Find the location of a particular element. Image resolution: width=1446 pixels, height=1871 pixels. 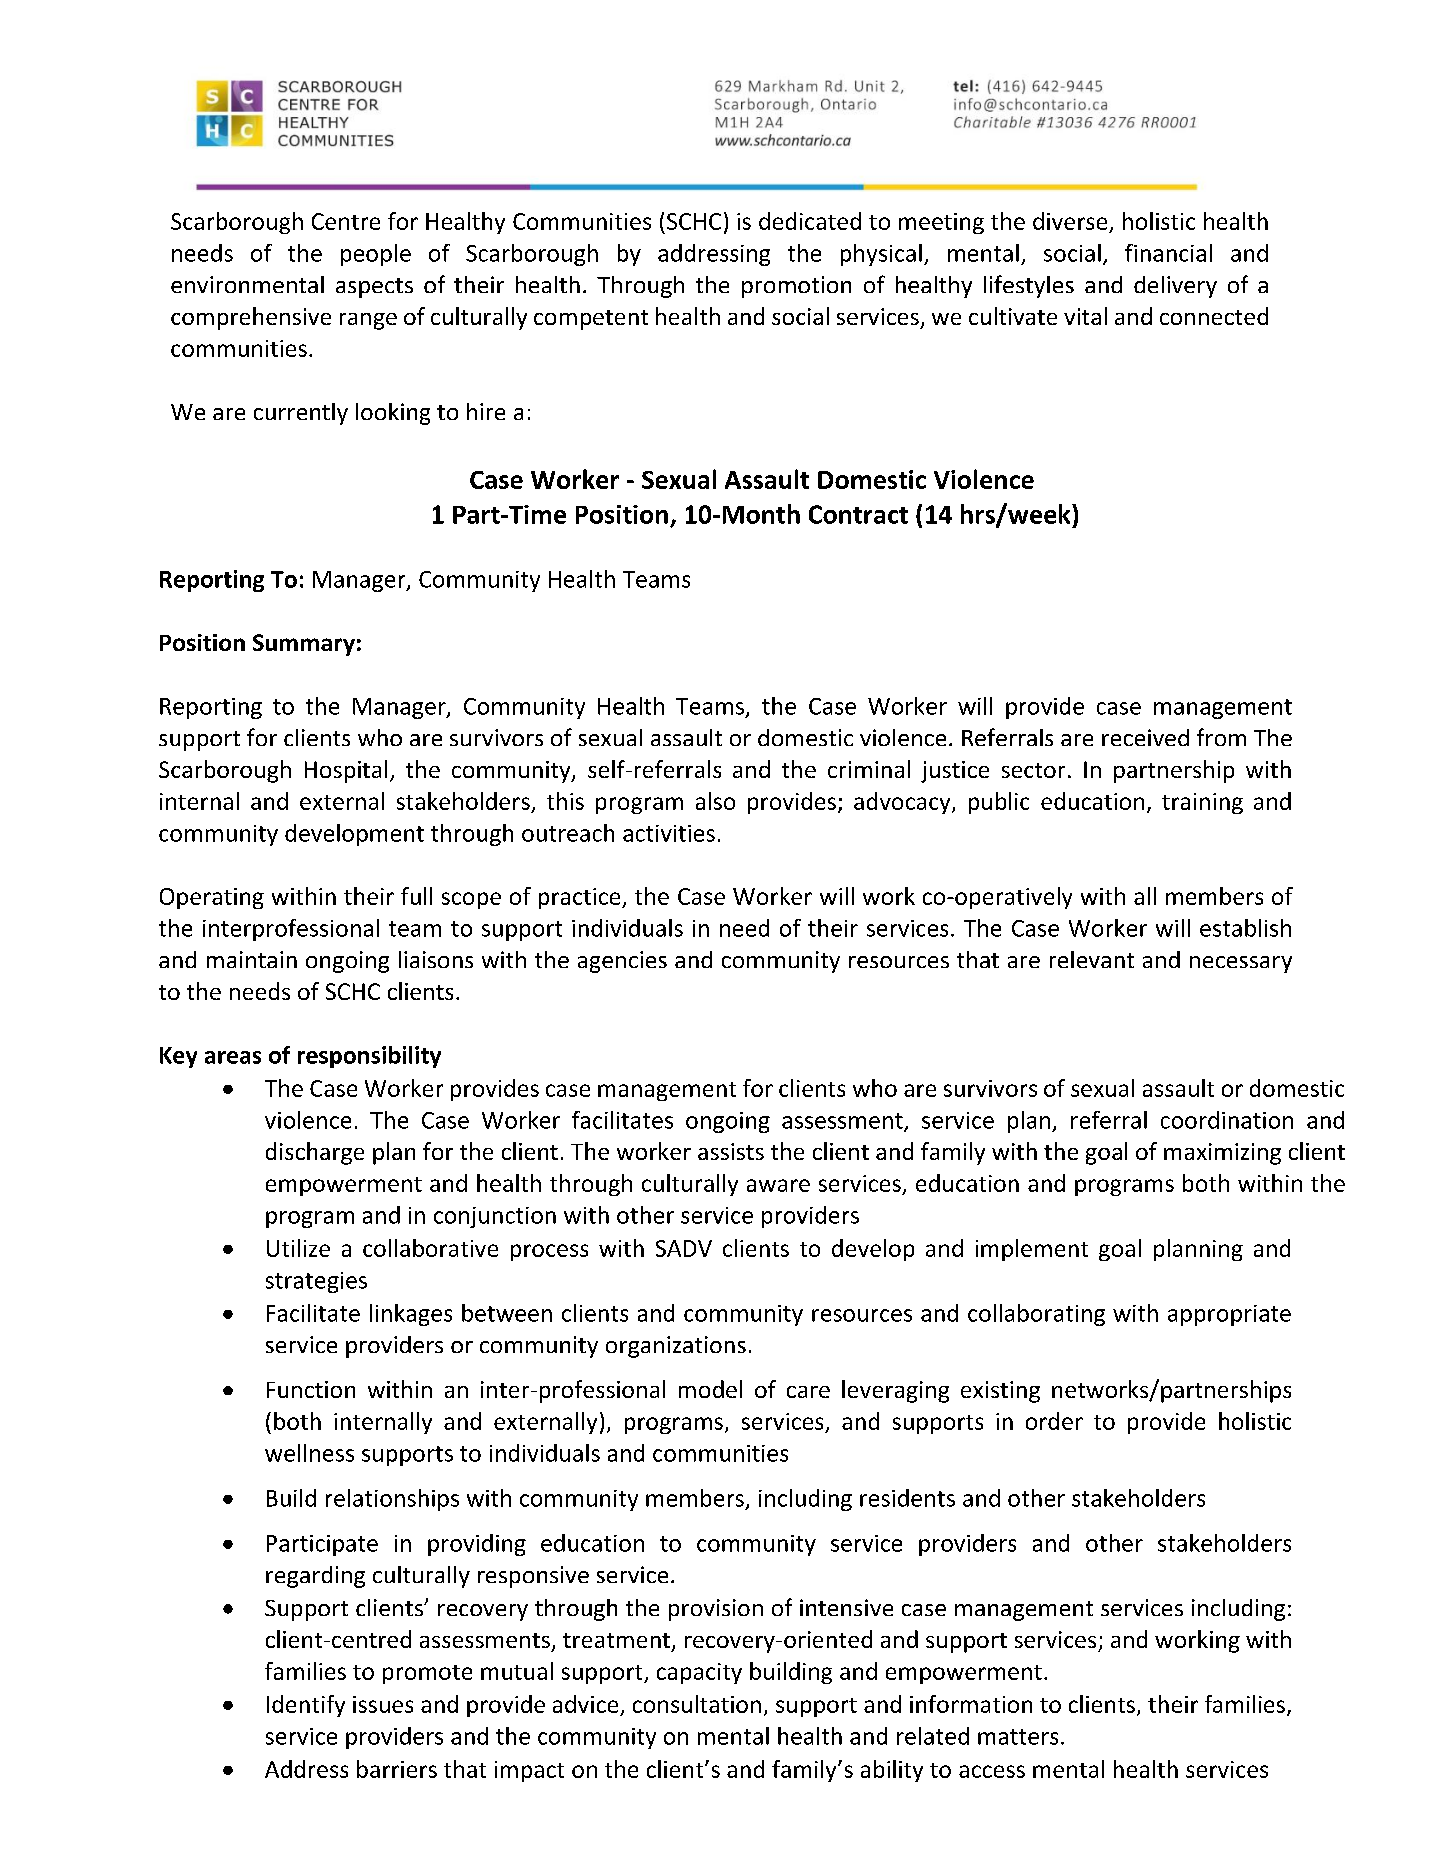

relevant is located at coordinates (1092, 959).
